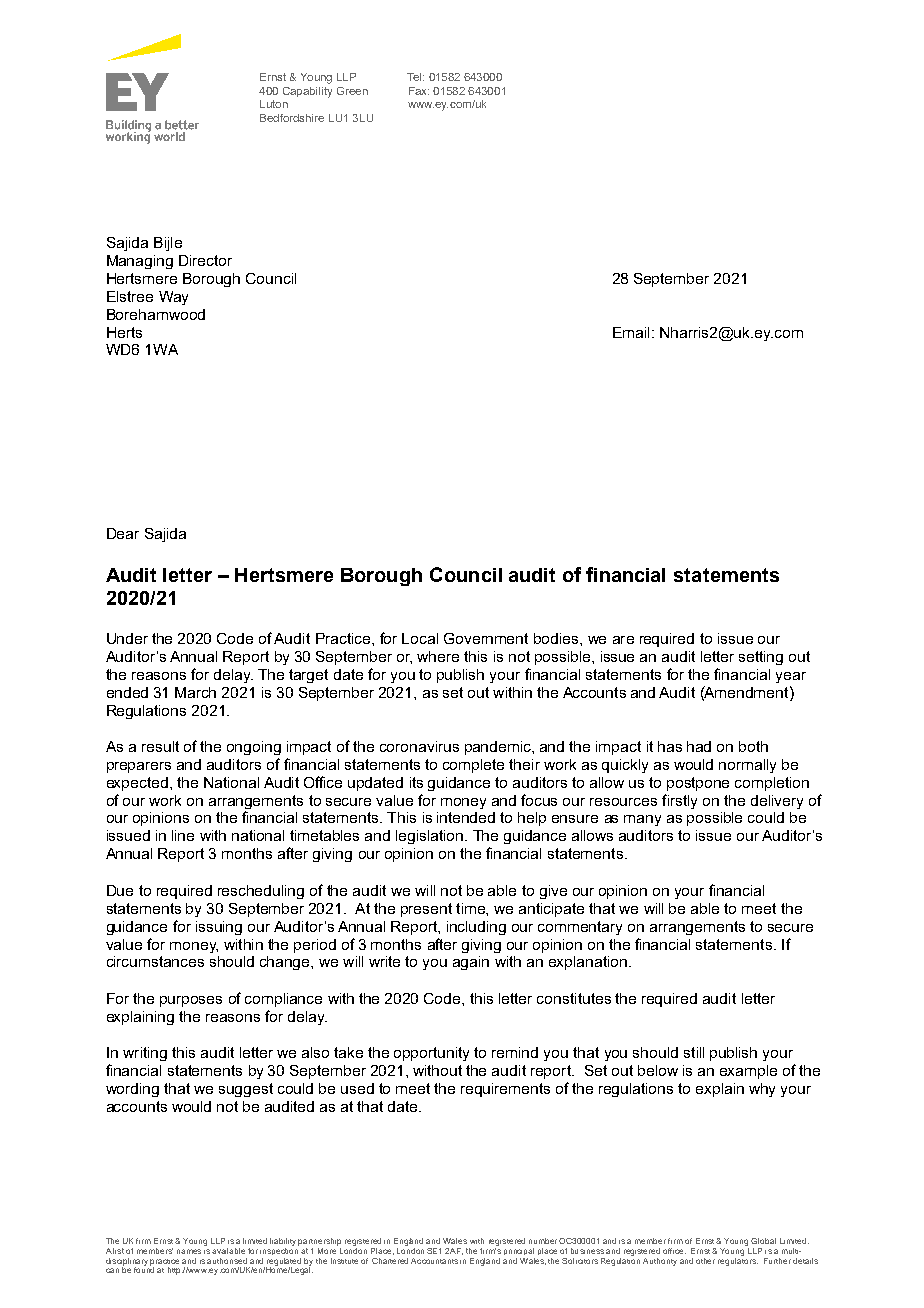 The width and height of the image is (924, 1308). What do you see at coordinates (123, 533) in the image?
I see `Dear` at bounding box center [123, 533].
